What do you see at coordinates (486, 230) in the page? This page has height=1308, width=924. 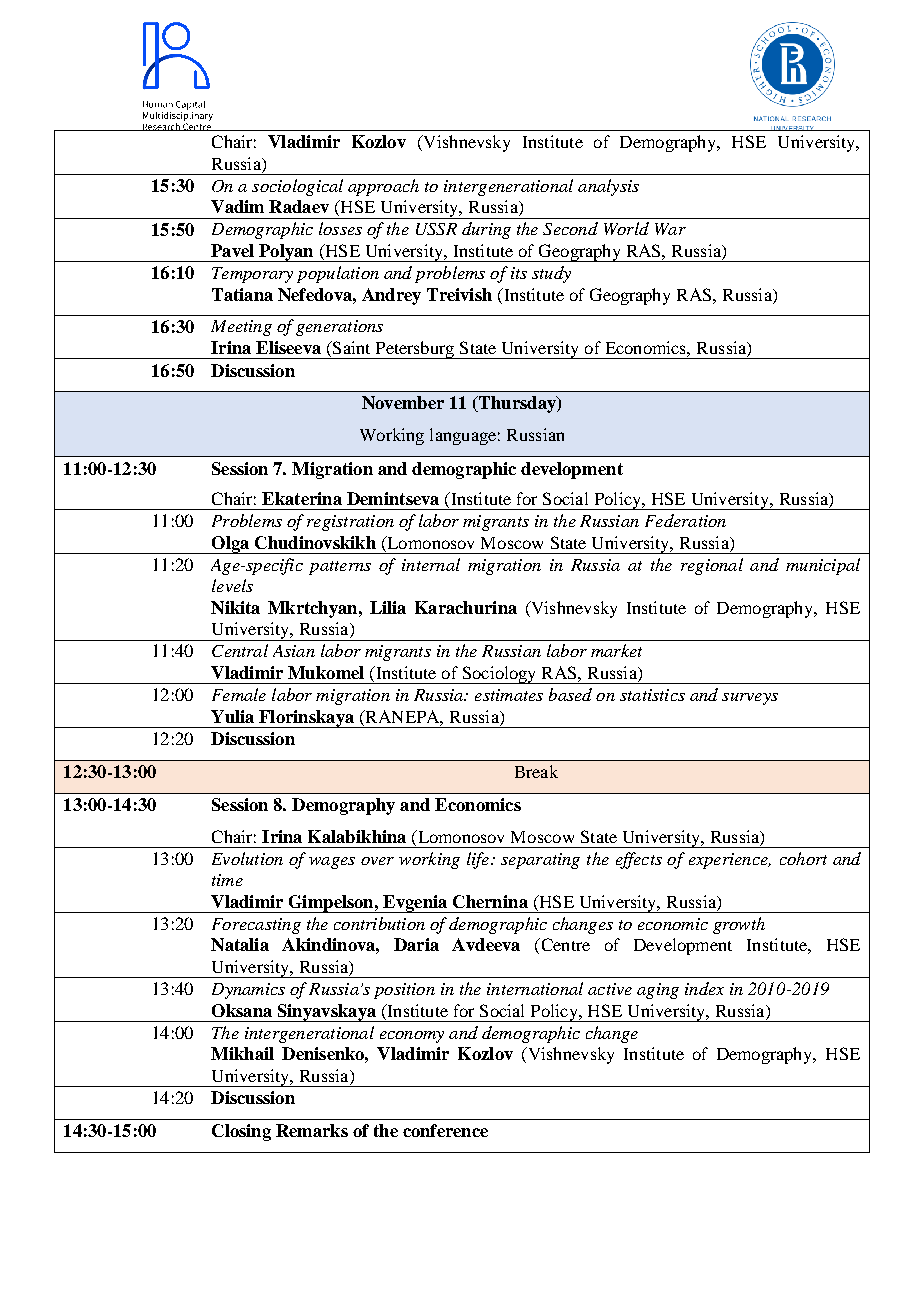 I see `during` at bounding box center [486, 230].
